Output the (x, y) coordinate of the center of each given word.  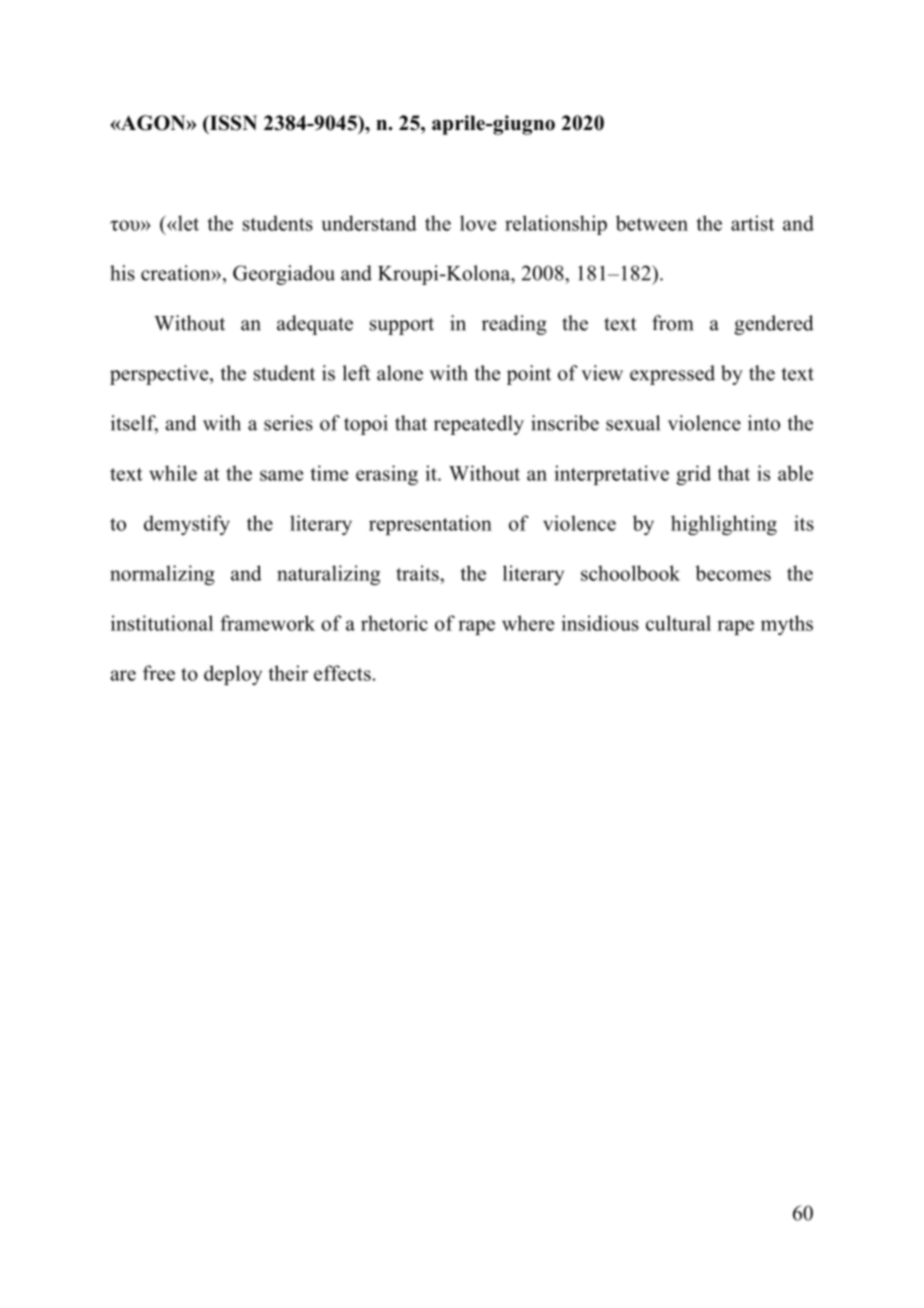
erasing (387, 475)
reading (514, 325)
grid (693, 475)
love (478, 223)
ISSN (232, 123)
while (173, 473)
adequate (315, 325)
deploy (233, 675)
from (672, 323)
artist (752, 223)
